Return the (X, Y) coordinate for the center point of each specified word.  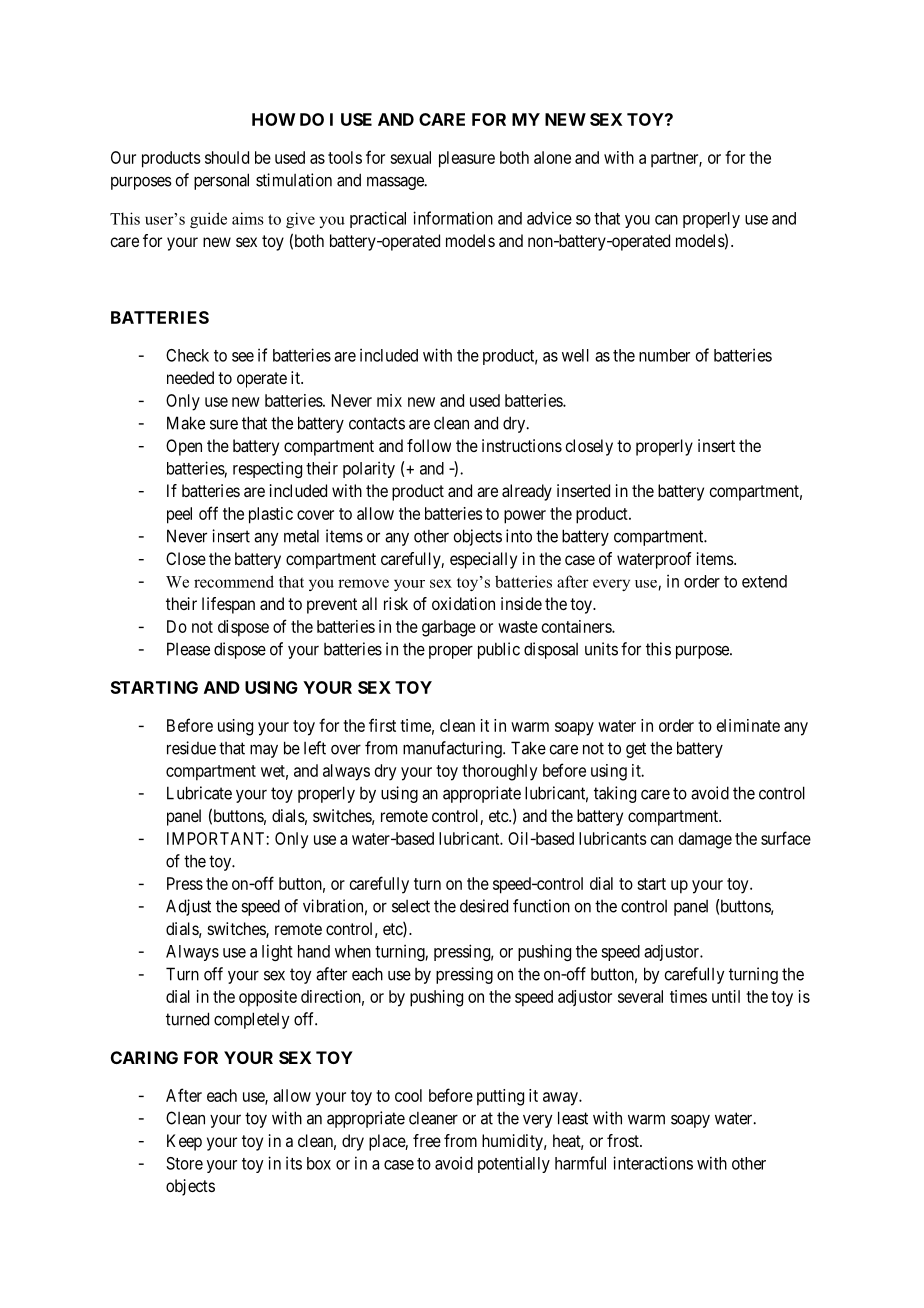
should (227, 157)
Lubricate (199, 793)
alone (552, 157)
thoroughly (499, 772)
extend (764, 581)
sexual (410, 157)
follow (429, 445)
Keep (184, 1142)
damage (705, 840)
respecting (267, 469)
